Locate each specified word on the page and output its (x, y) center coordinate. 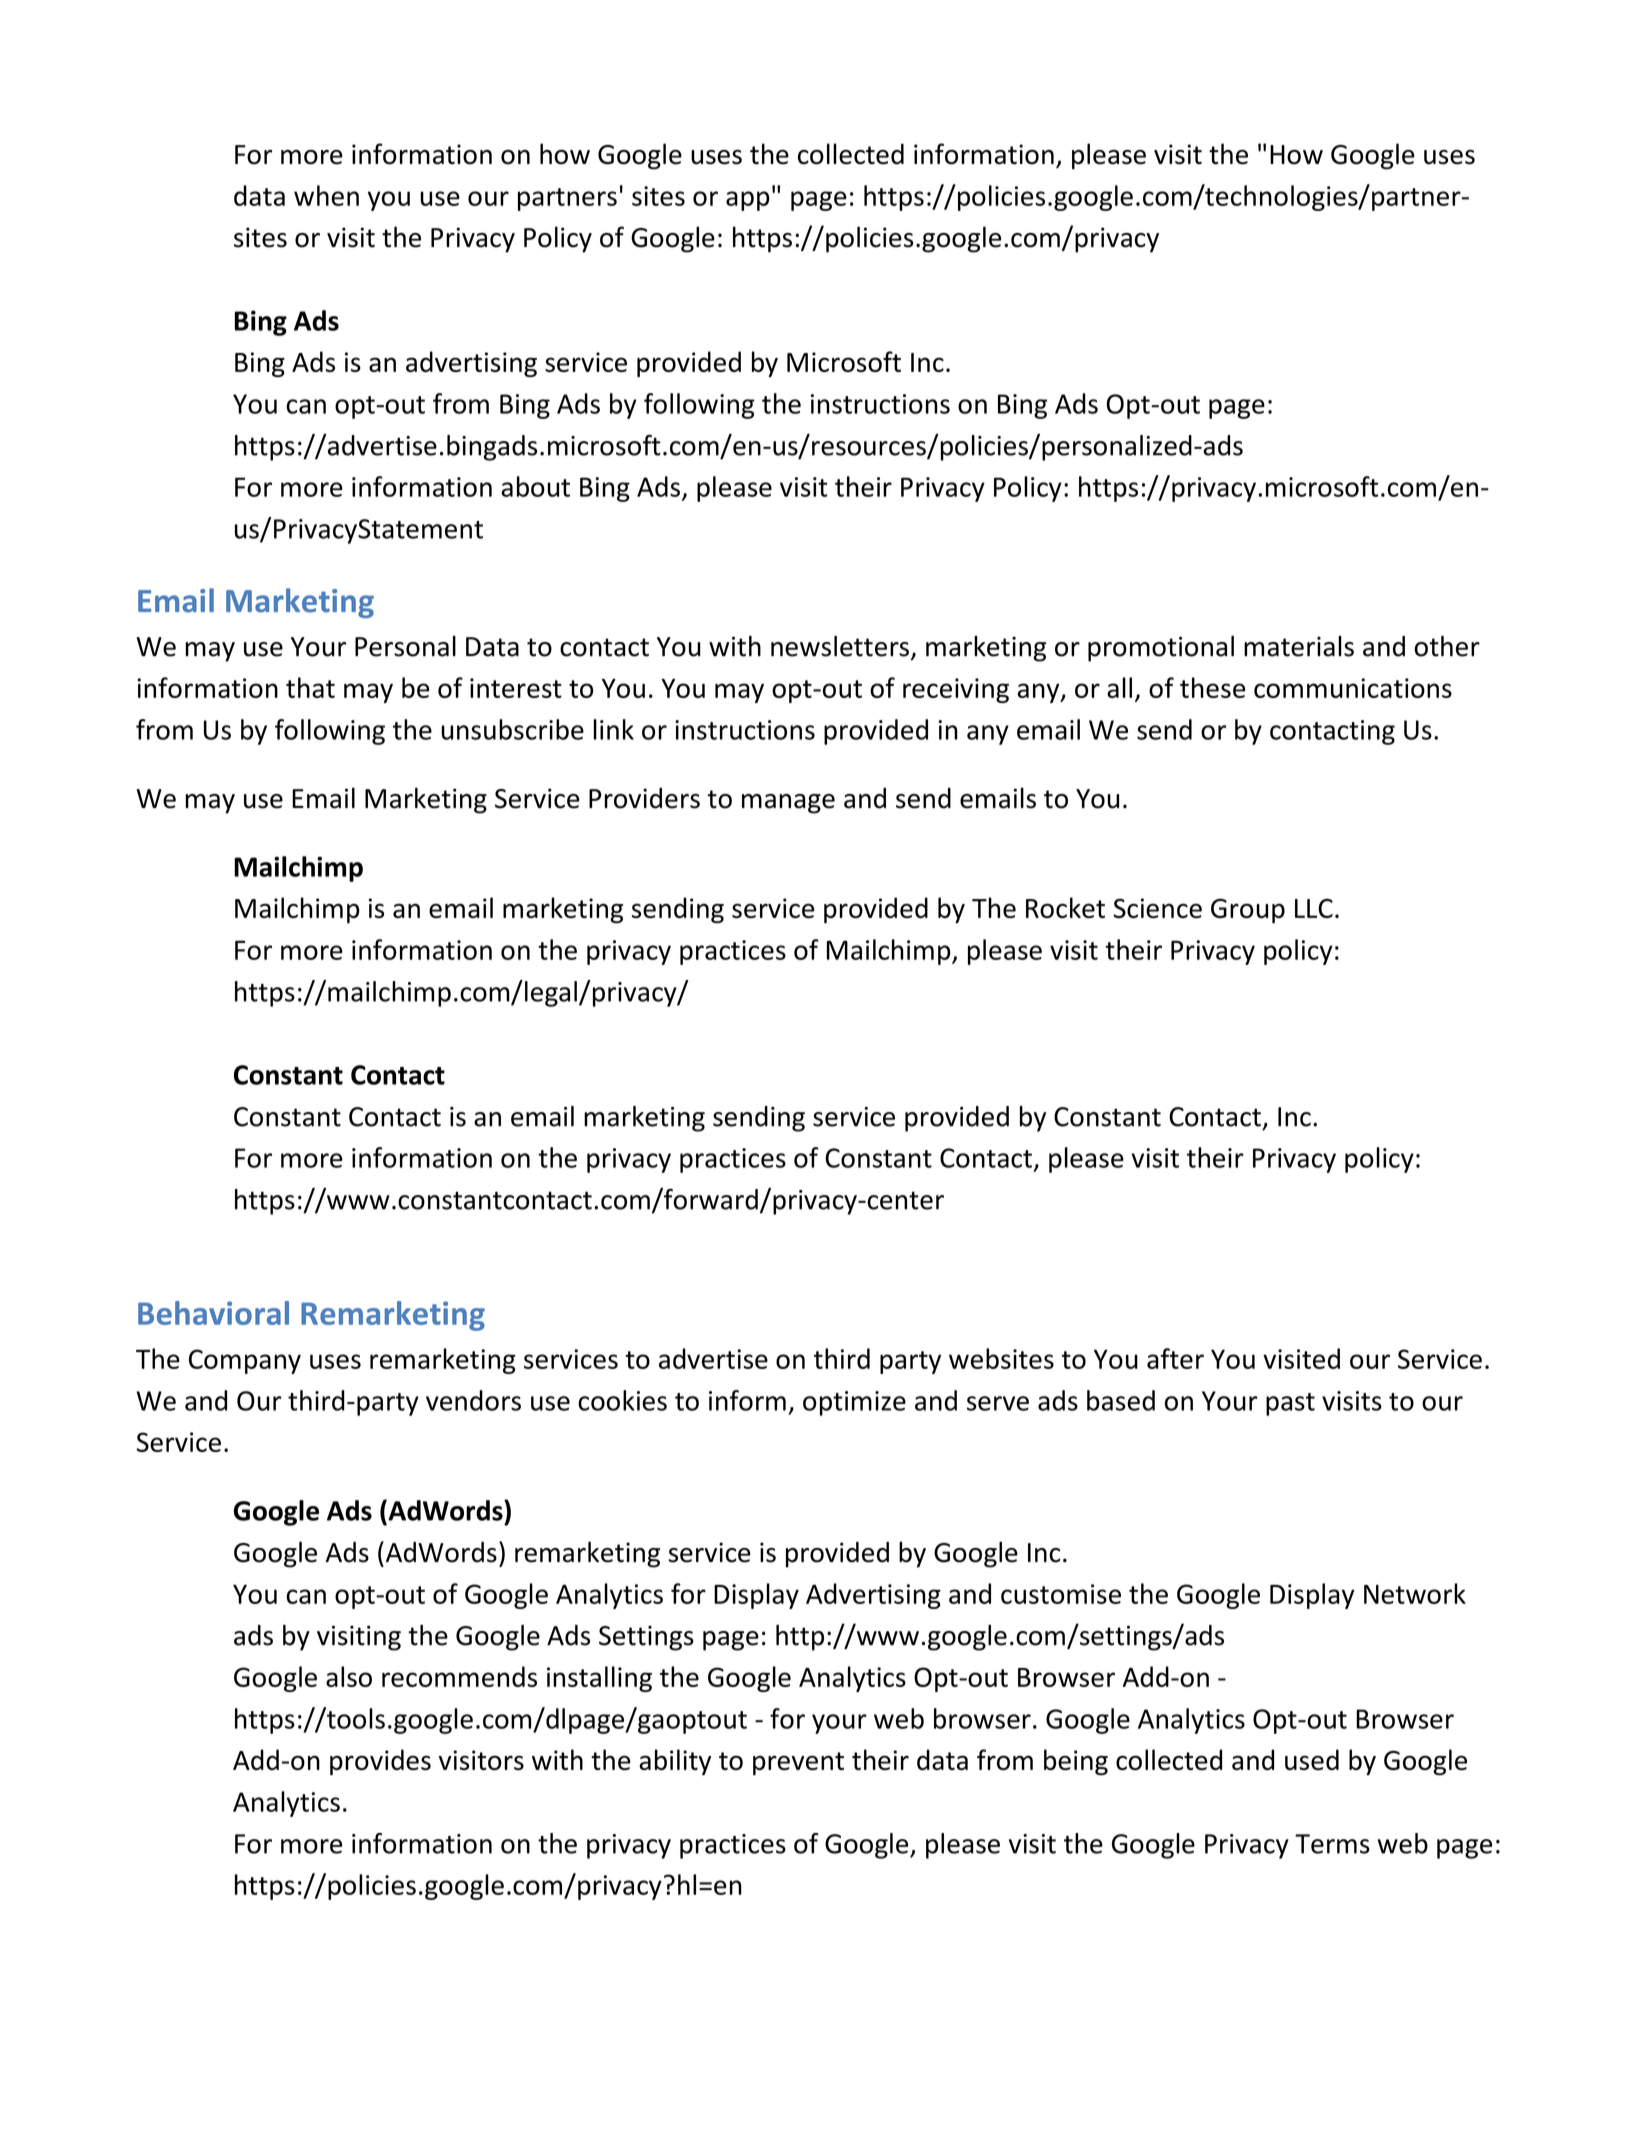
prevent (798, 1763)
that (310, 687)
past (1290, 1404)
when (326, 195)
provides (380, 1762)
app (748, 201)
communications (1353, 688)
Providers (644, 798)
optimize (854, 1403)
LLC (1314, 908)
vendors (473, 1400)
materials (1299, 646)
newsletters (840, 646)
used (1312, 1759)
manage (788, 804)
